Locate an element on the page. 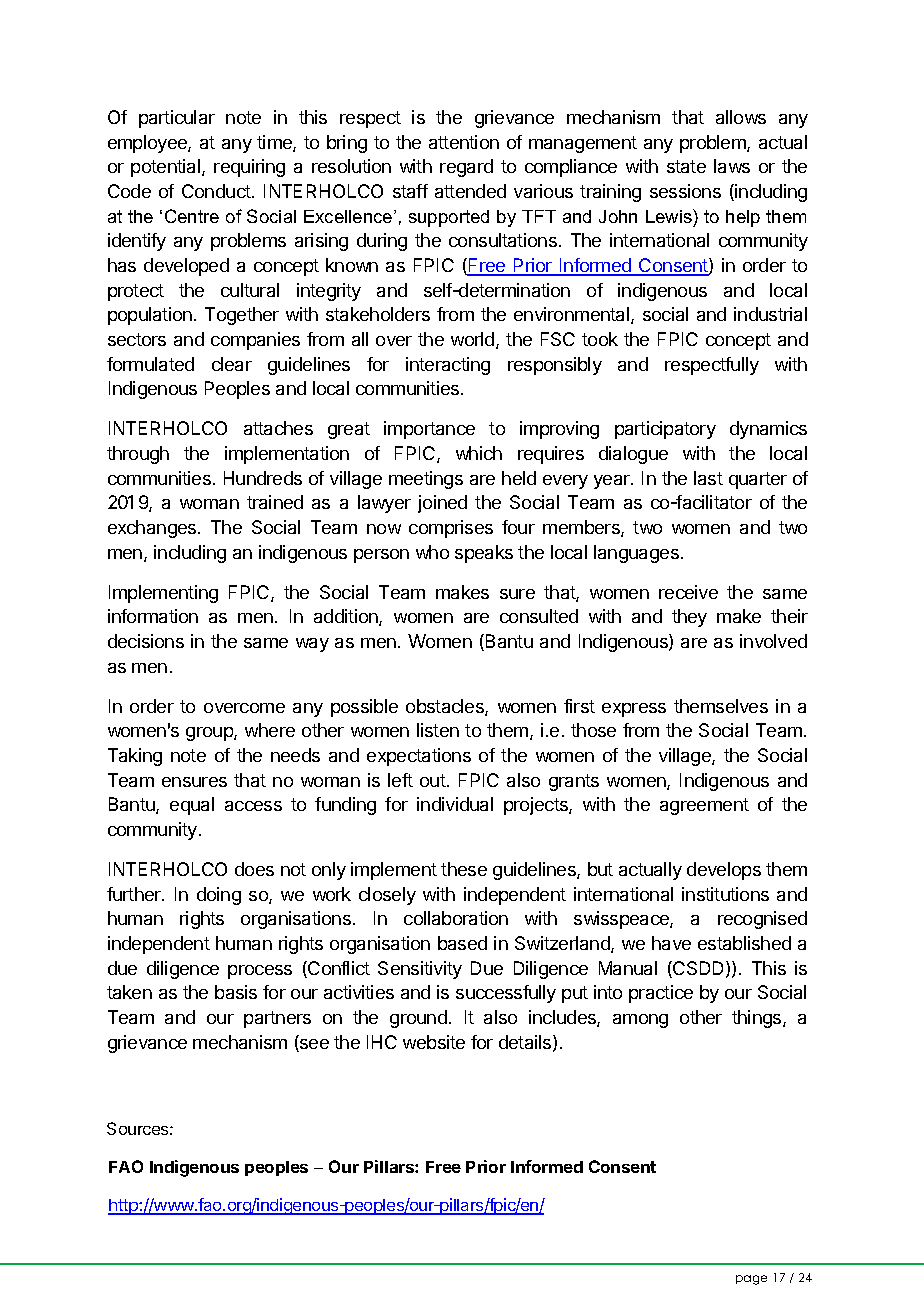 Image resolution: width=924 pixels, height=1308 pixels. established is located at coordinates (744, 943).
